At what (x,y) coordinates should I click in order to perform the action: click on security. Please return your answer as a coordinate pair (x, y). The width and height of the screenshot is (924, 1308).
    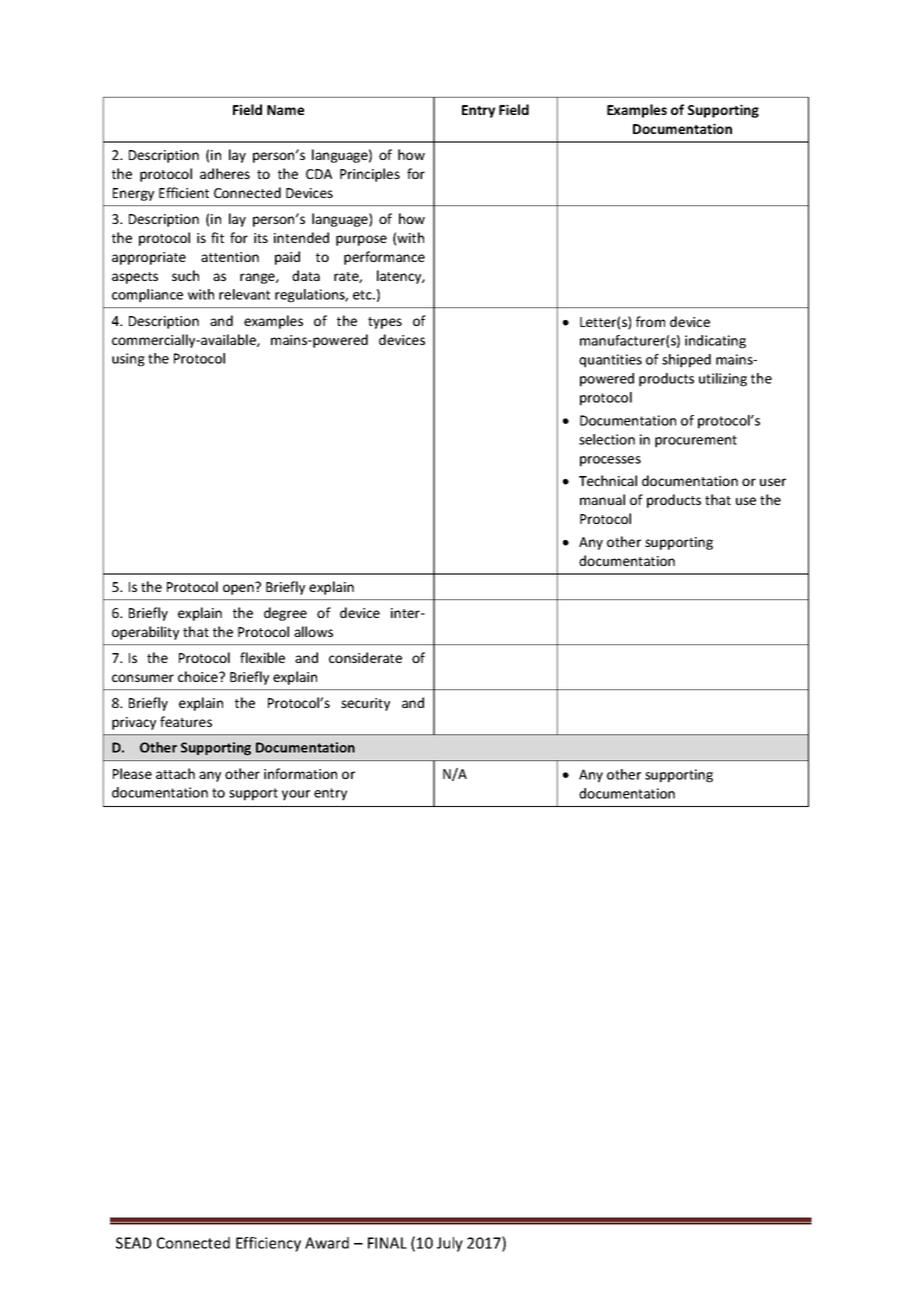
    Looking at the image, I should click on (365, 704).
